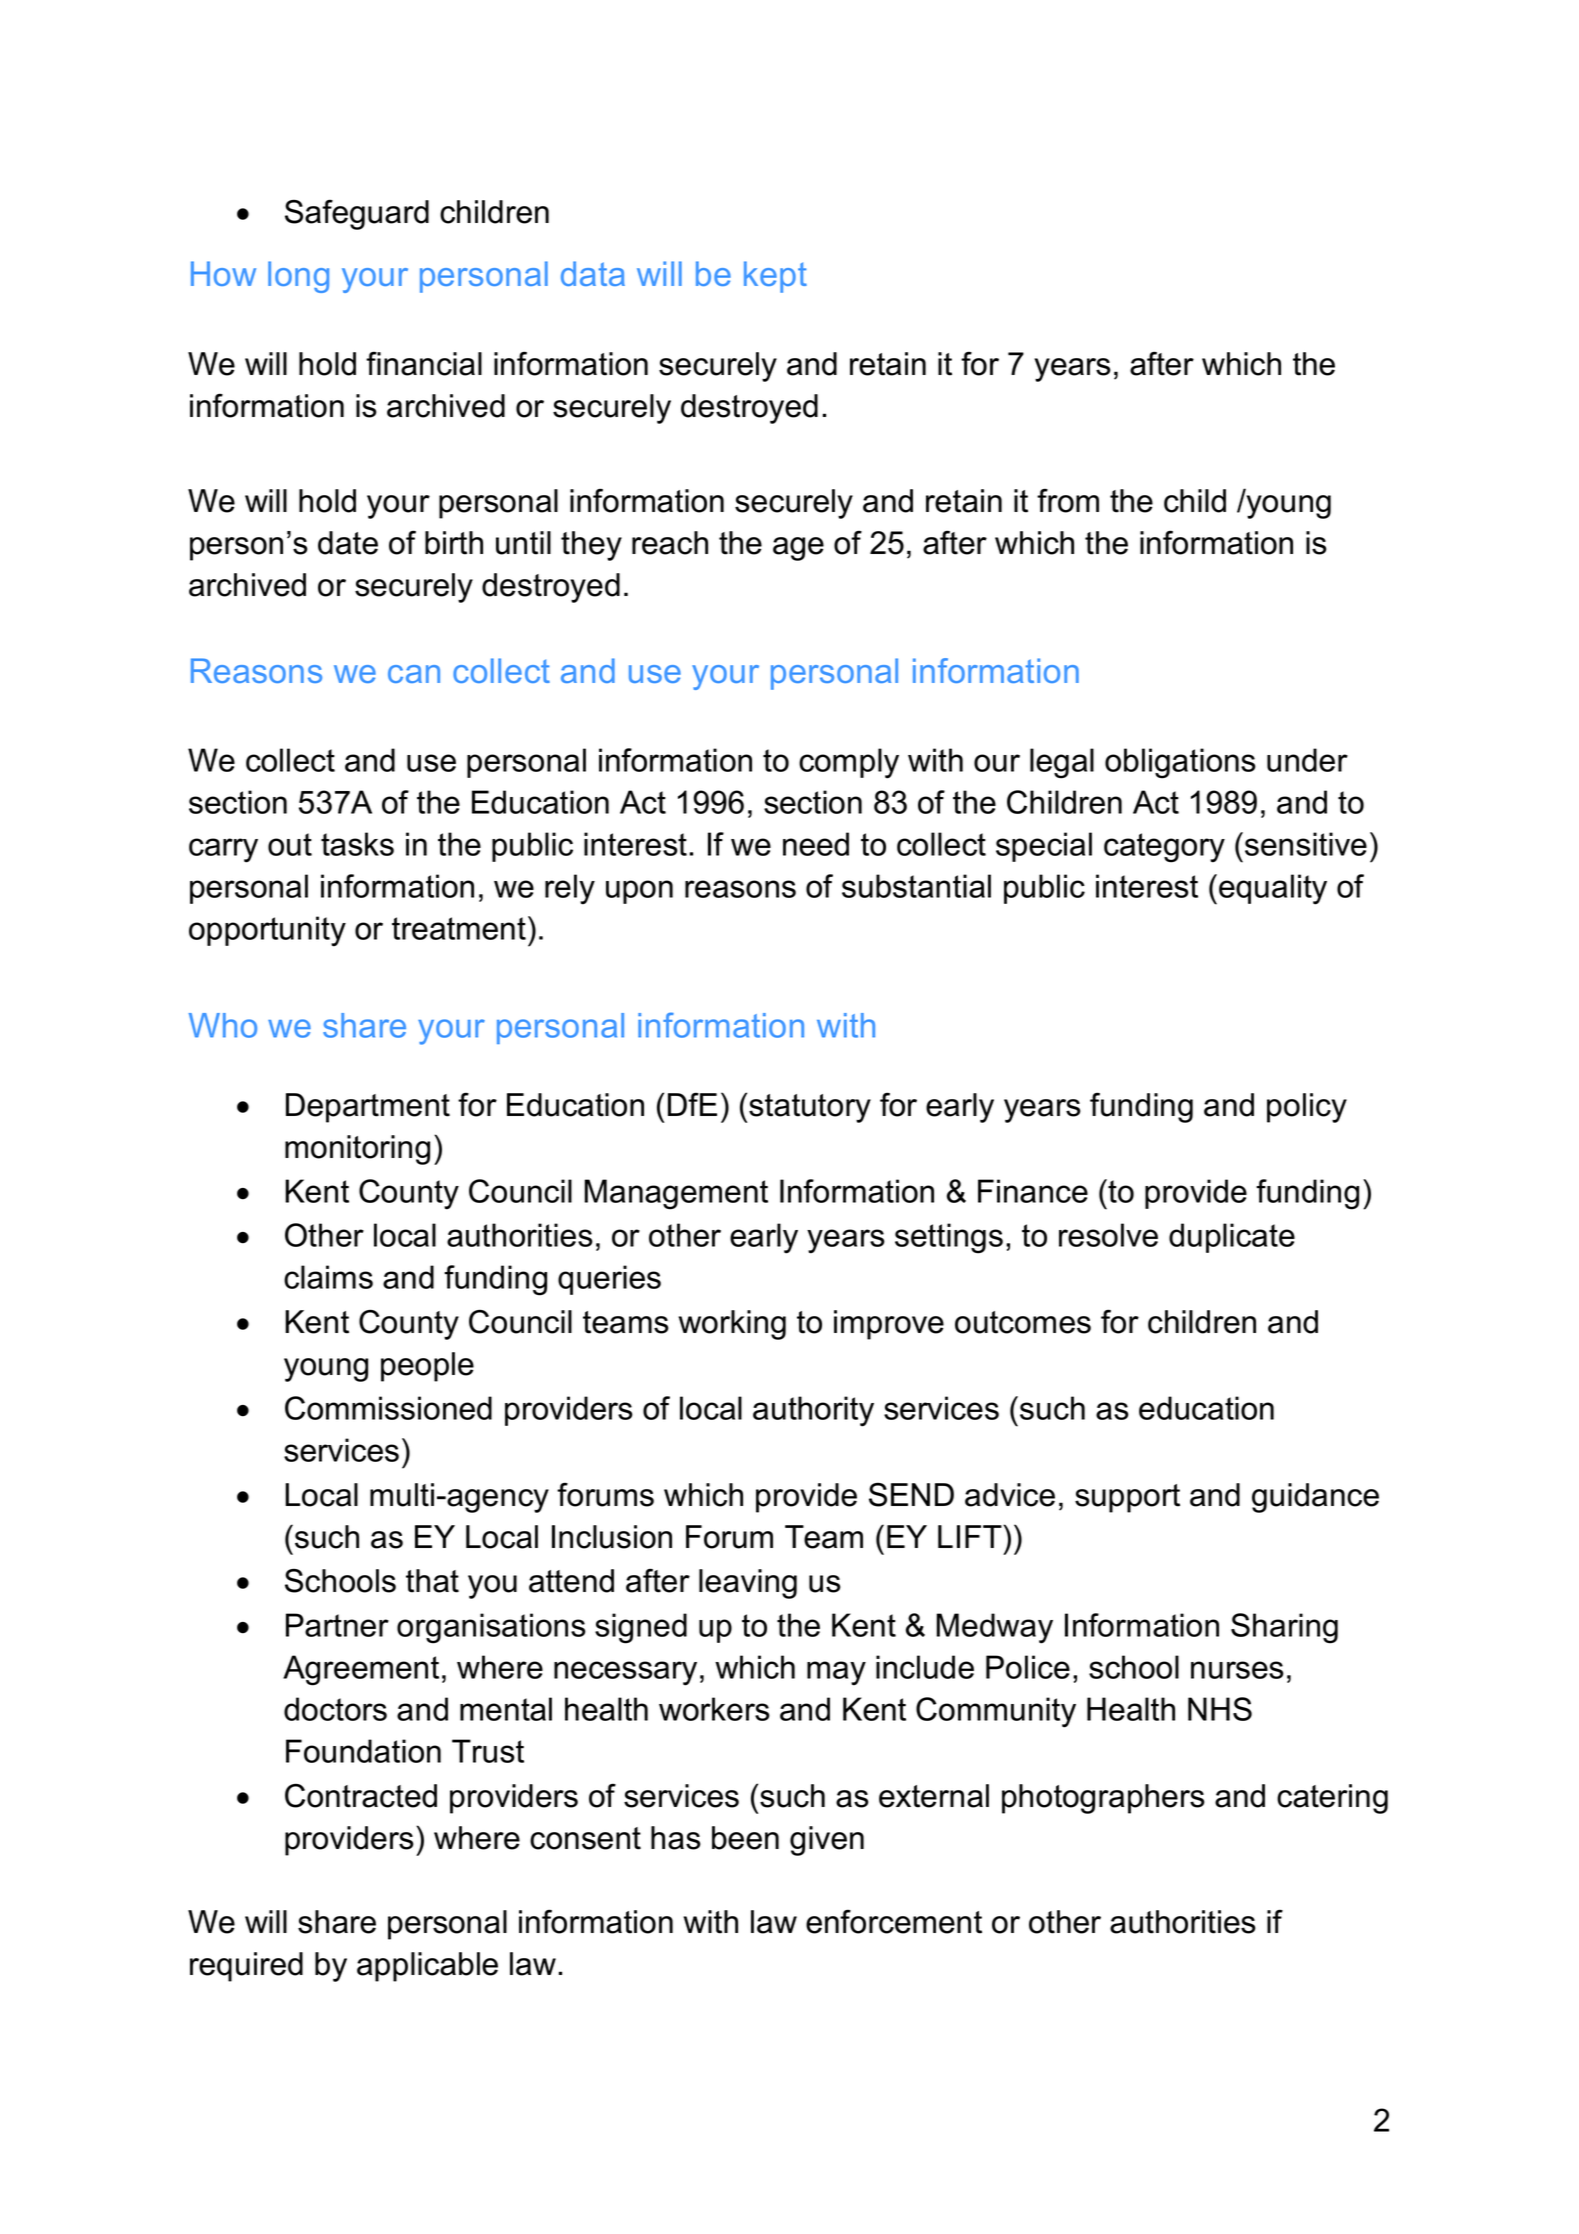 This screenshot has width=1579, height=2234. What do you see at coordinates (1307, 1108) in the screenshot?
I see `policy` at bounding box center [1307, 1108].
